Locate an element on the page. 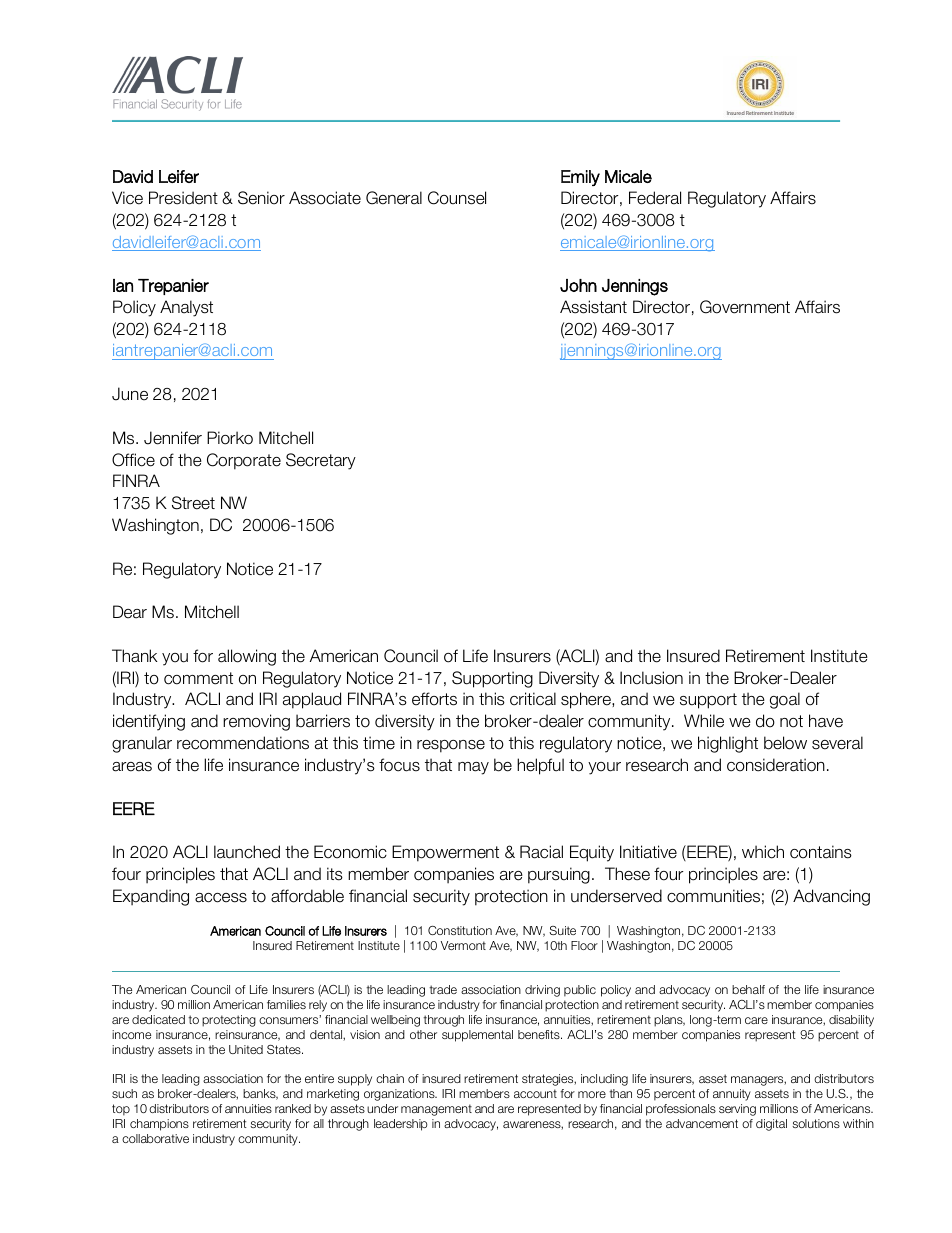 The width and height of the image is (952, 1233). President is located at coordinates (183, 198).
